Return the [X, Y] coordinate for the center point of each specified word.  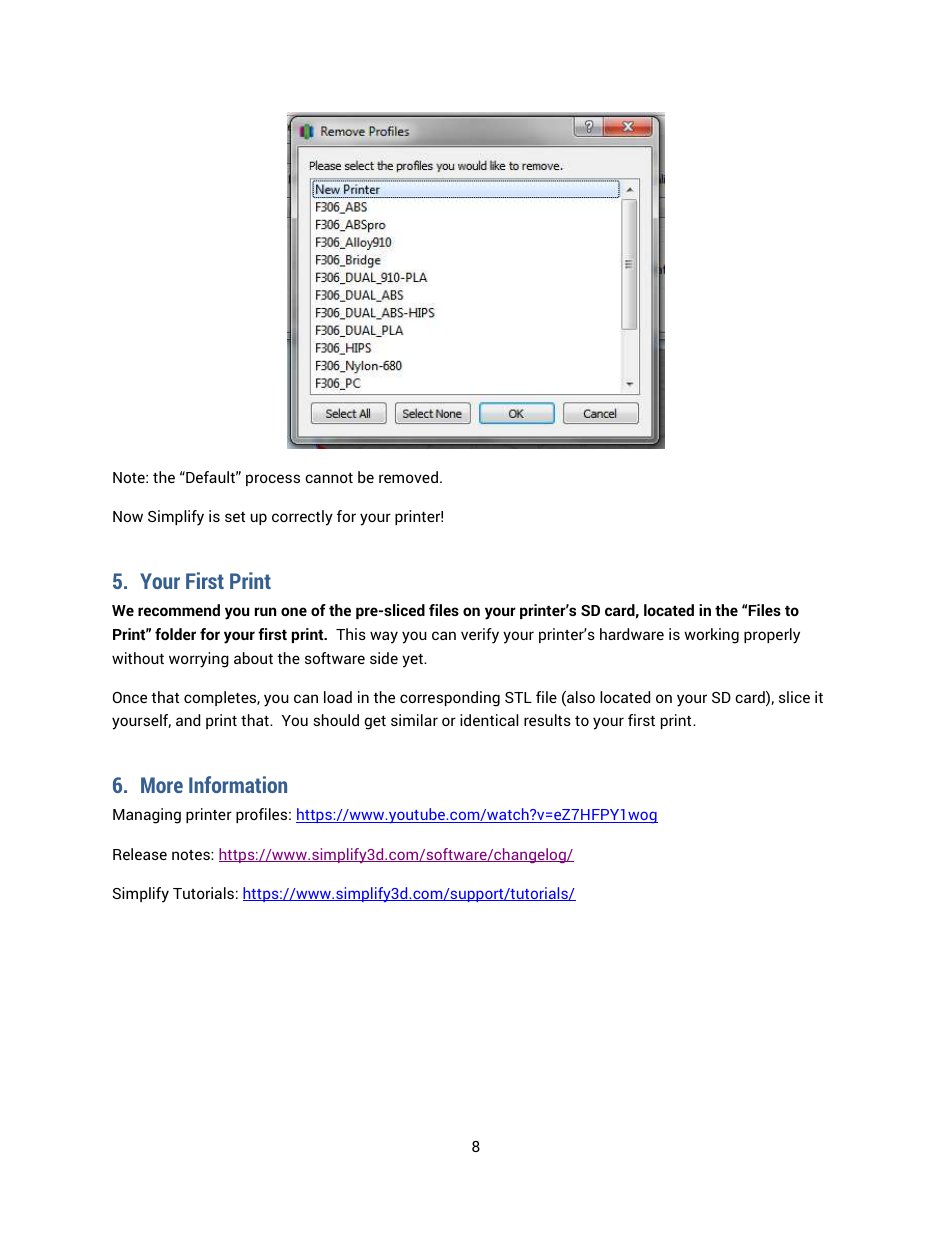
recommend [179, 610]
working [711, 636]
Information [238, 784]
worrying [199, 660]
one [294, 611]
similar [414, 720]
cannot [329, 478]
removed [410, 477]
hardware [632, 634]
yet [413, 661]
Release [140, 854]
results [547, 720]
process [273, 480]
